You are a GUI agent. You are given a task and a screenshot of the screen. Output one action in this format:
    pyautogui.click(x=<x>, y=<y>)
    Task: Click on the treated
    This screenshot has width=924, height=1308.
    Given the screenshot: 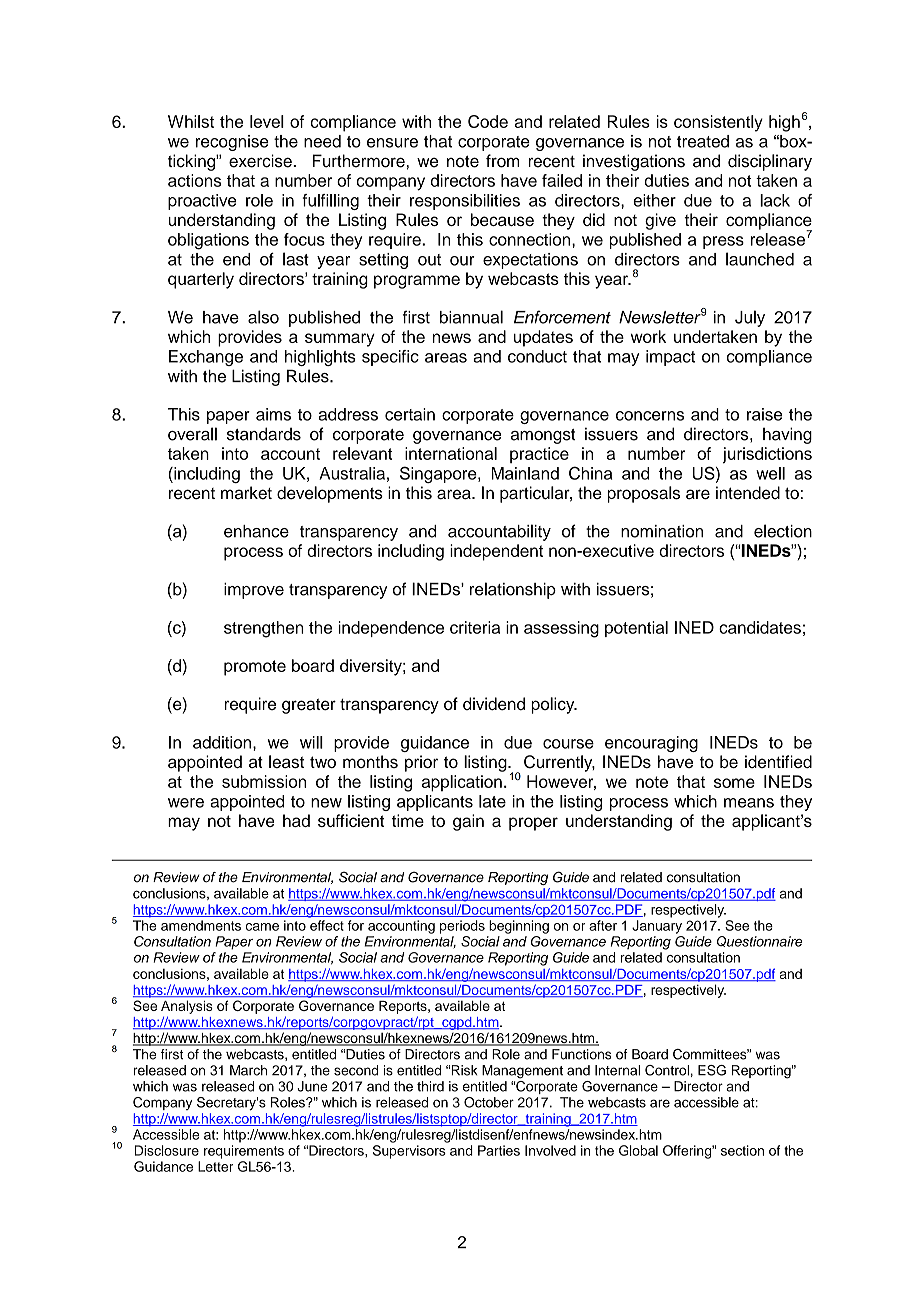 What is the action you would take?
    pyautogui.click(x=703, y=141)
